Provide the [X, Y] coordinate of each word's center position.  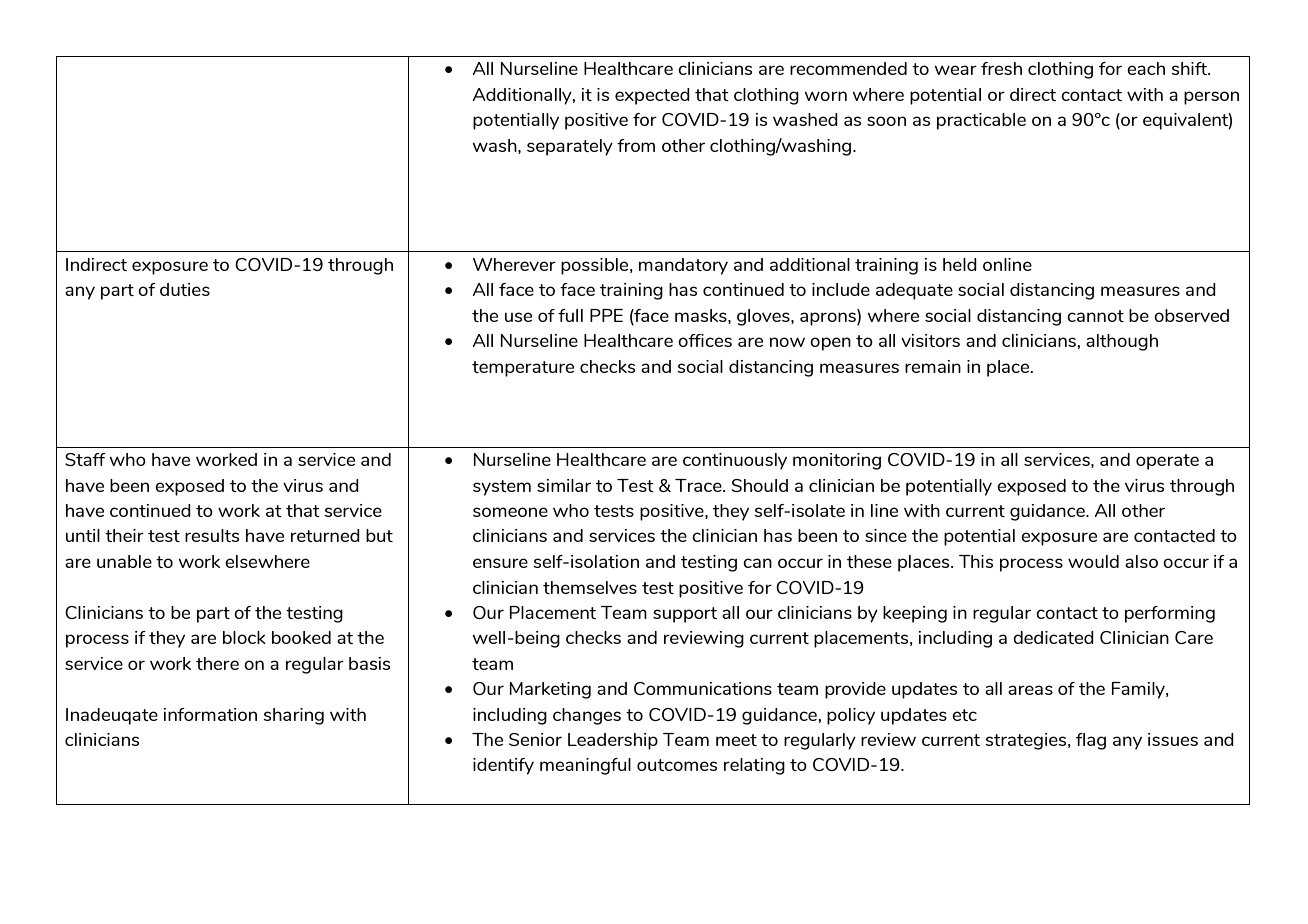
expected [652, 96]
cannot [1095, 316]
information [210, 714]
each [1146, 68]
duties [185, 289]
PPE [606, 315]
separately [570, 147]
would [1093, 561]
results [212, 535]
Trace [699, 485]
